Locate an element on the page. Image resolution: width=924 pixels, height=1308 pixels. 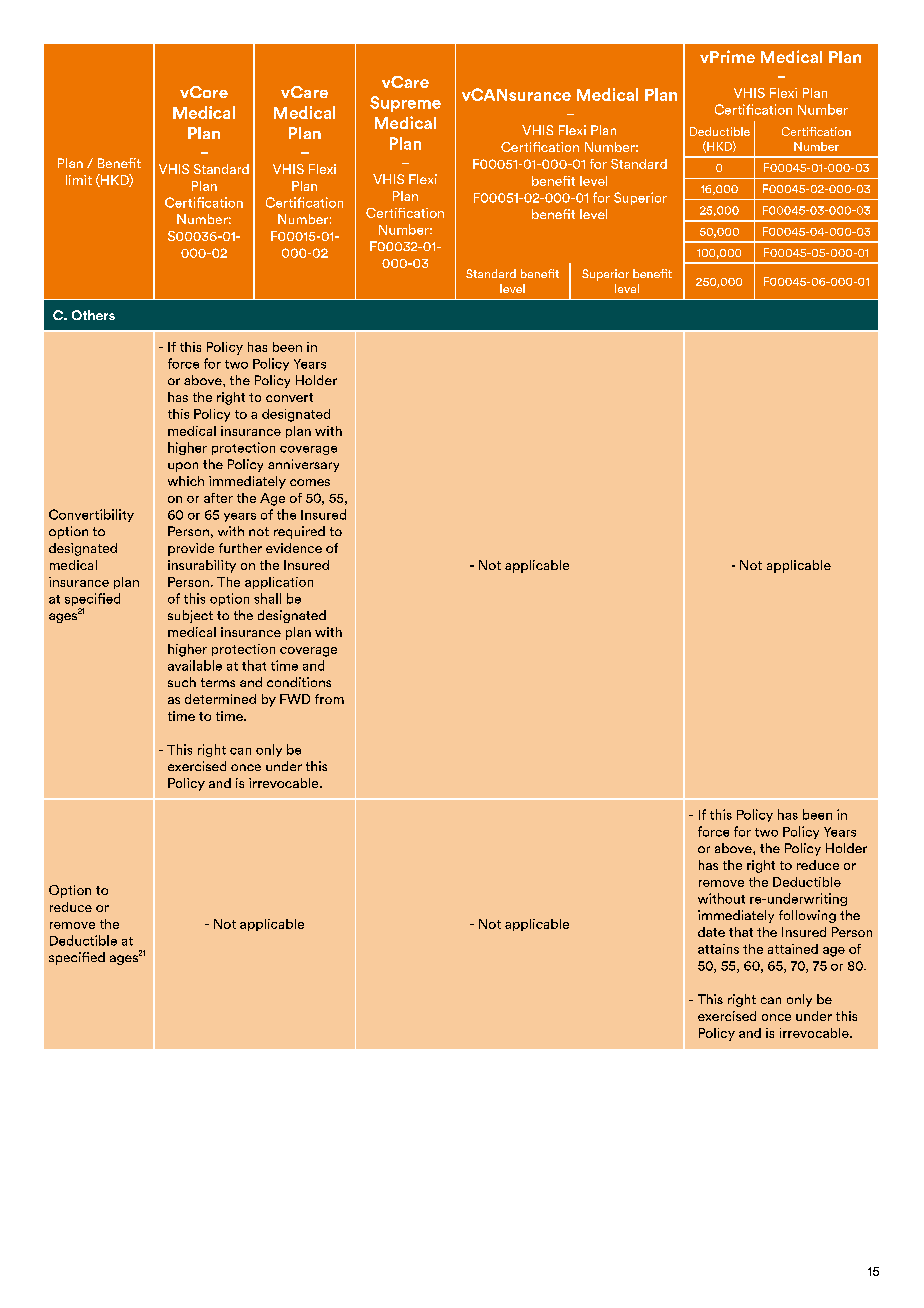
limit is located at coordinates (79, 180).
